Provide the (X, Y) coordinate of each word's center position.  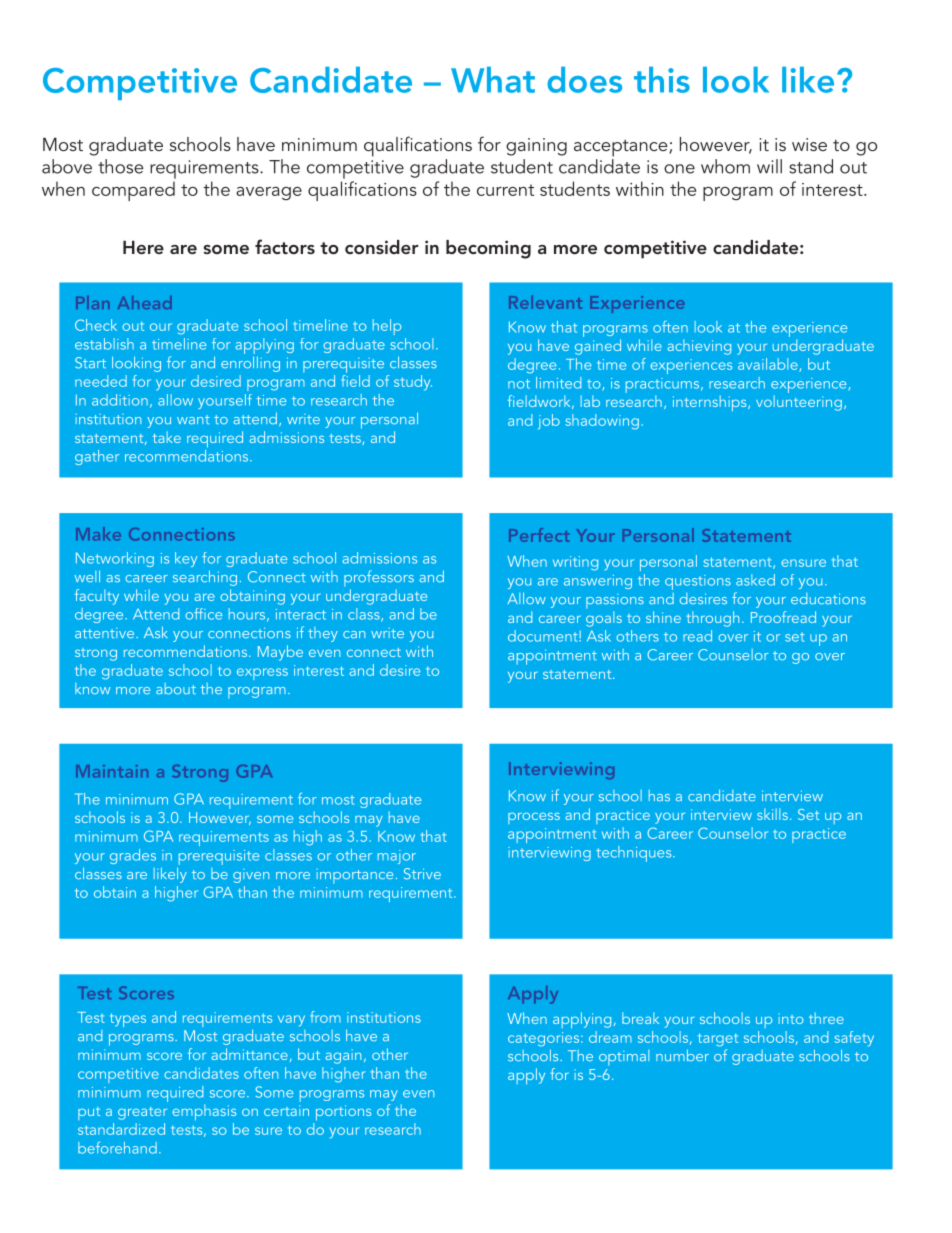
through (712, 619)
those (120, 166)
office (203, 614)
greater (142, 1113)
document (544, 636)
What (493, 80)
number (682, 1055)
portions (343, 1113)
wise (809, 144)
